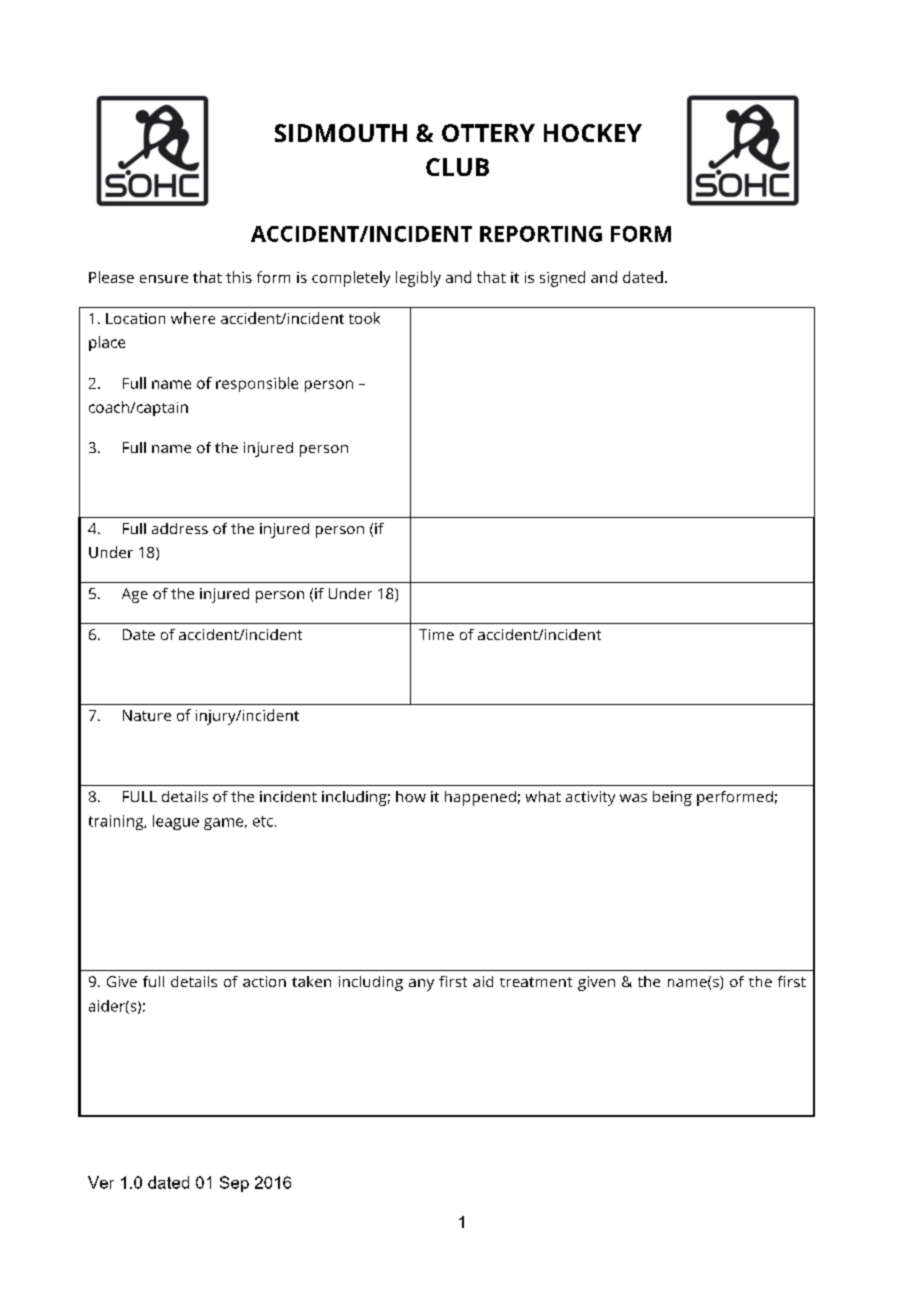 This document has height=1308, width=924. I want to click on any, so click(421, 985).
